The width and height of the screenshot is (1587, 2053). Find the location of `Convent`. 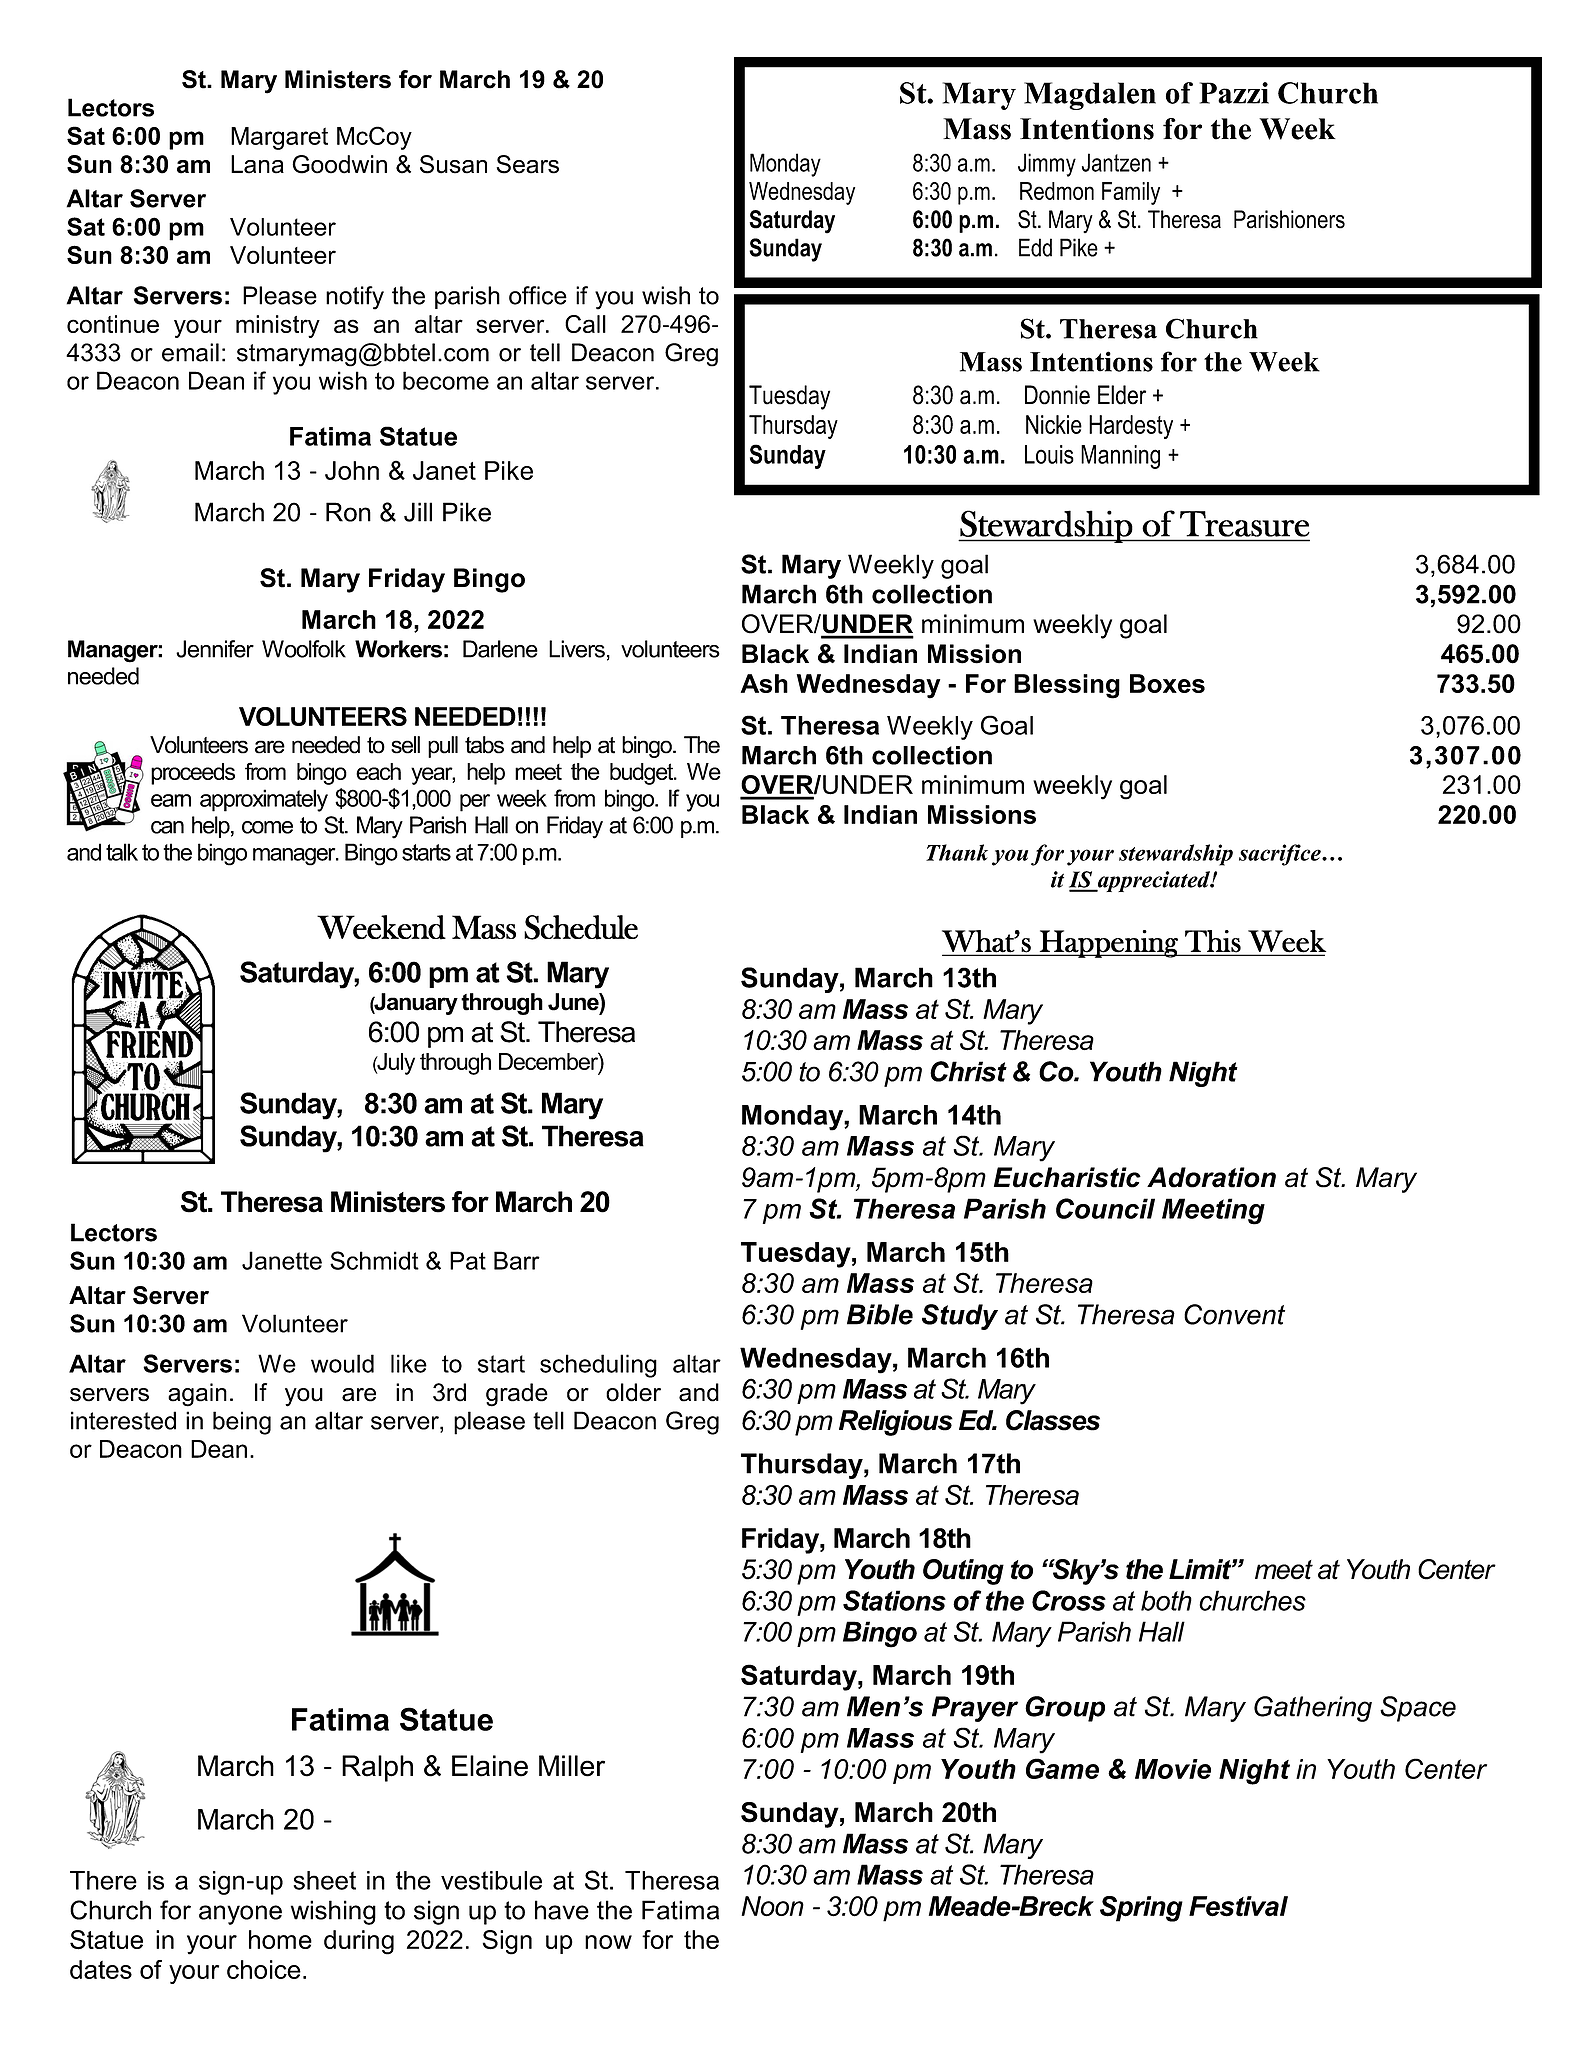

Convent is located at coordinates (1234, 1314).
